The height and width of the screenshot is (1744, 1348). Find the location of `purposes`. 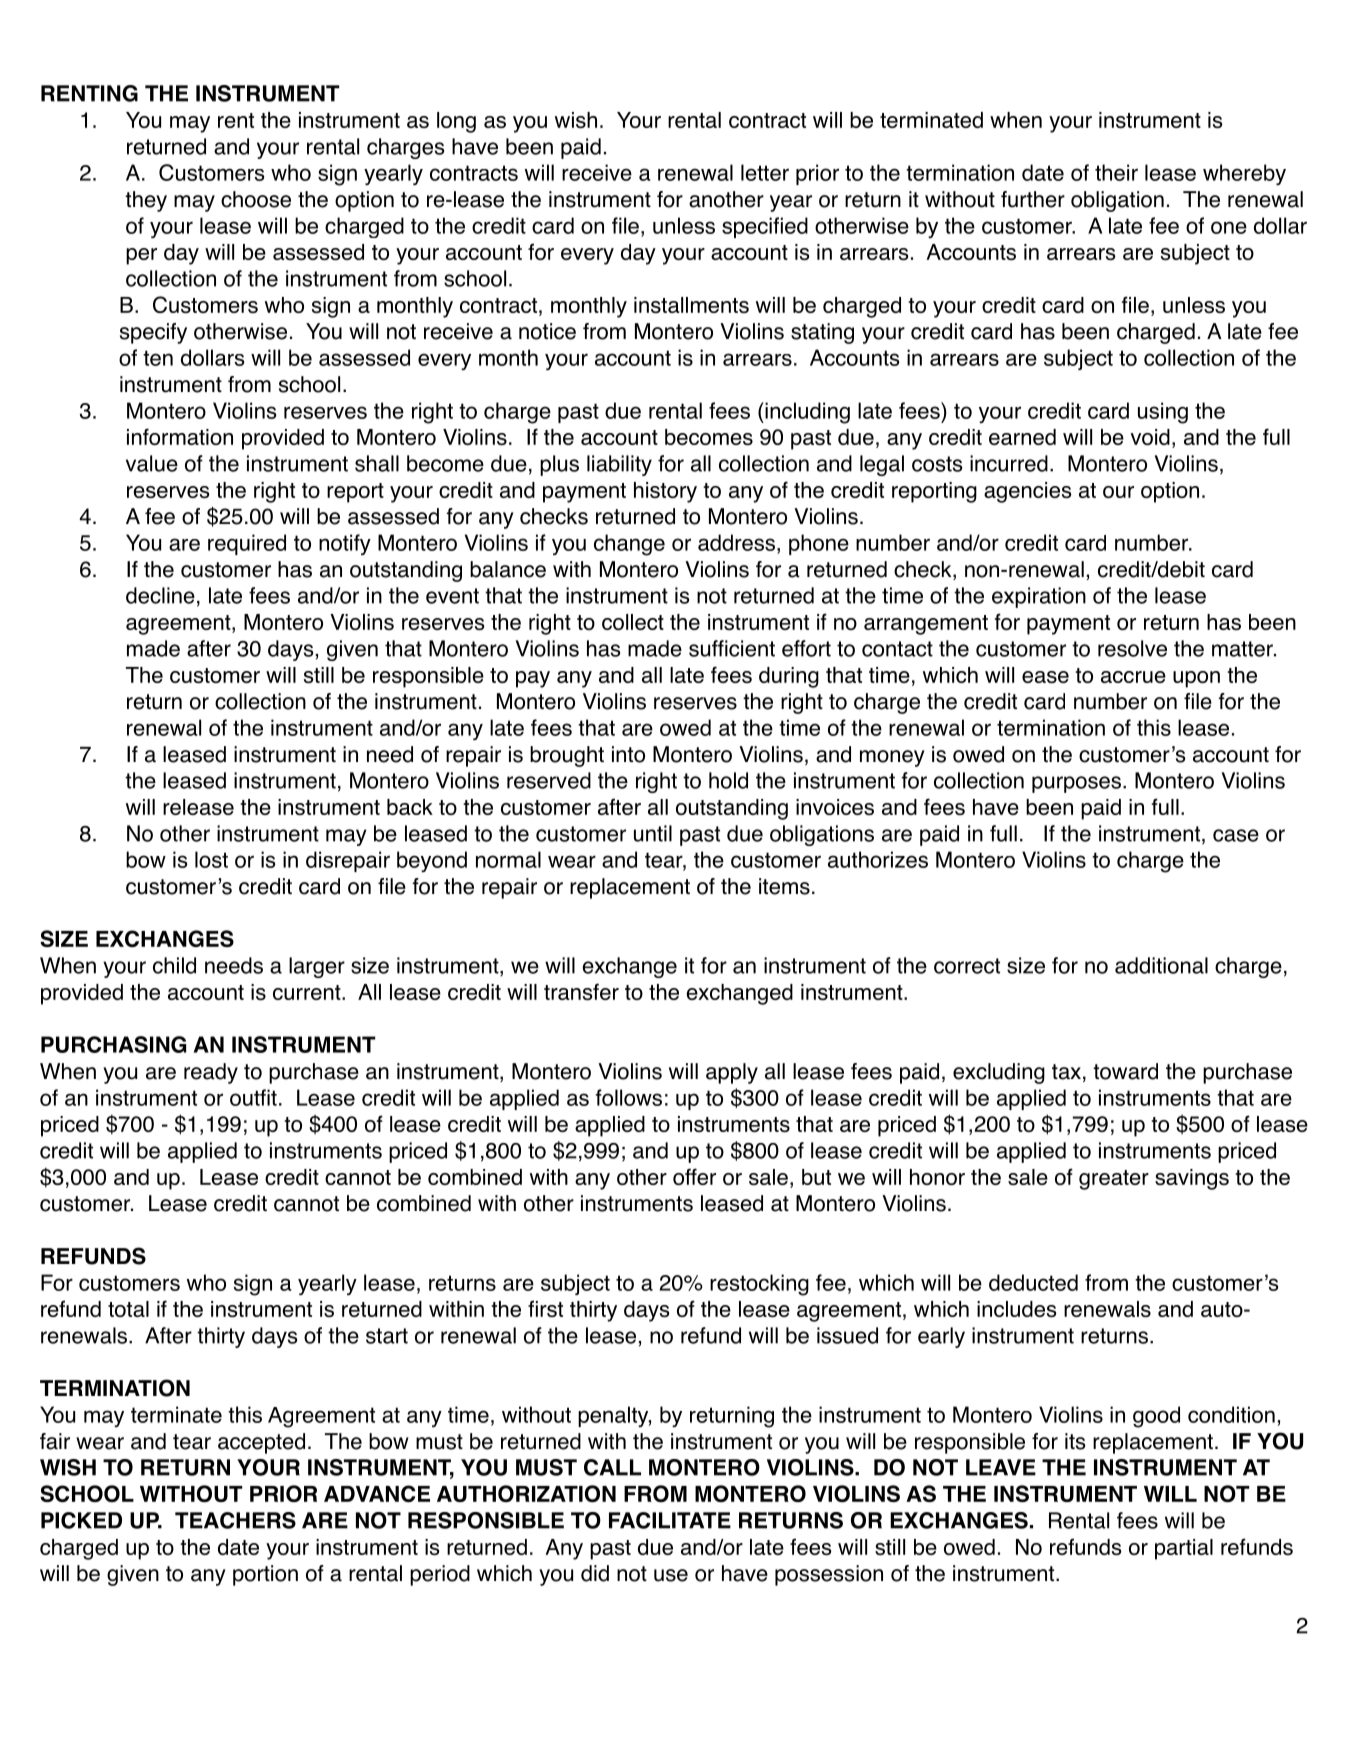

purposes is located at coordinates (1076, 784).
